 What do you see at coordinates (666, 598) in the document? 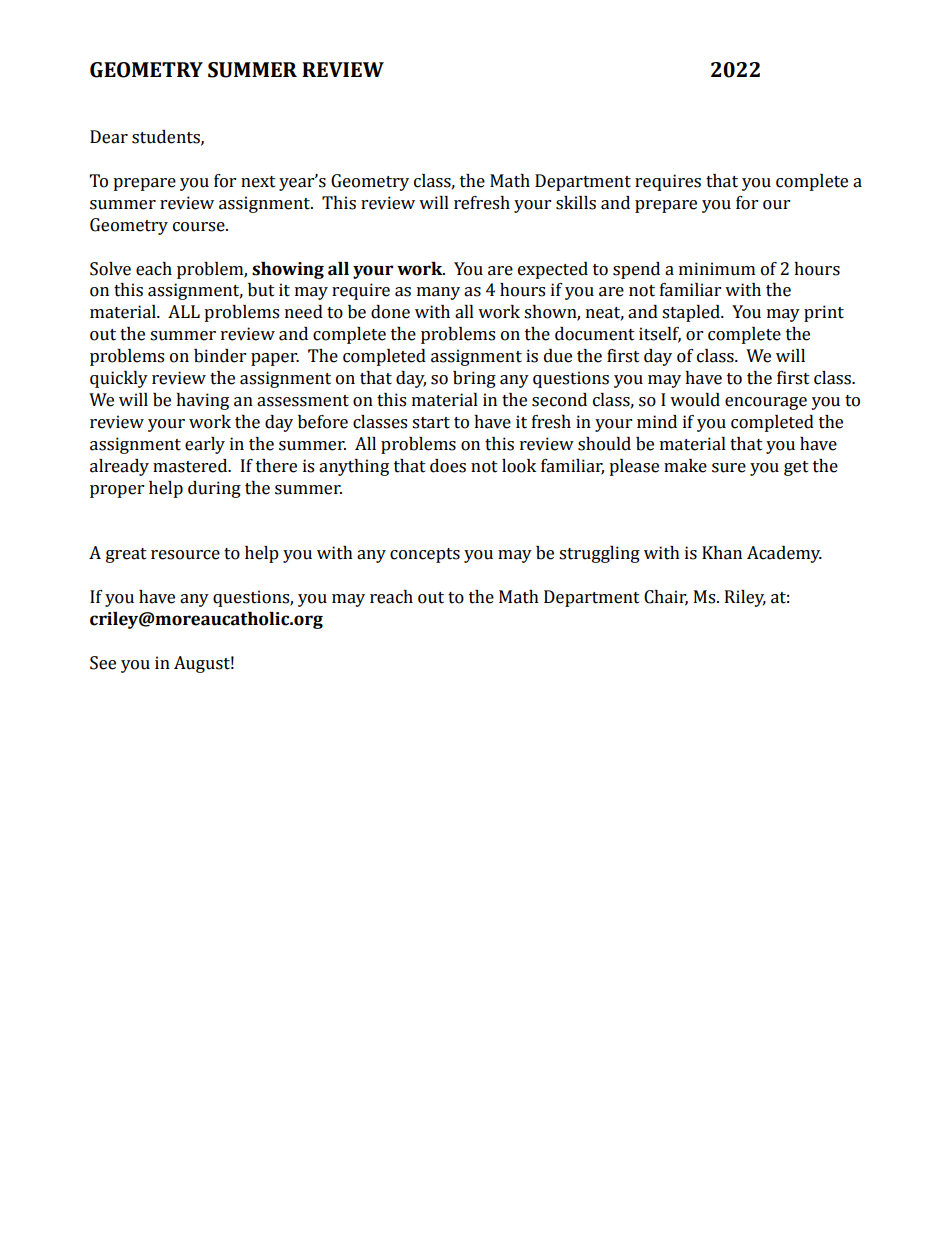
I see `Chair` at bounding box center [666, 598].
